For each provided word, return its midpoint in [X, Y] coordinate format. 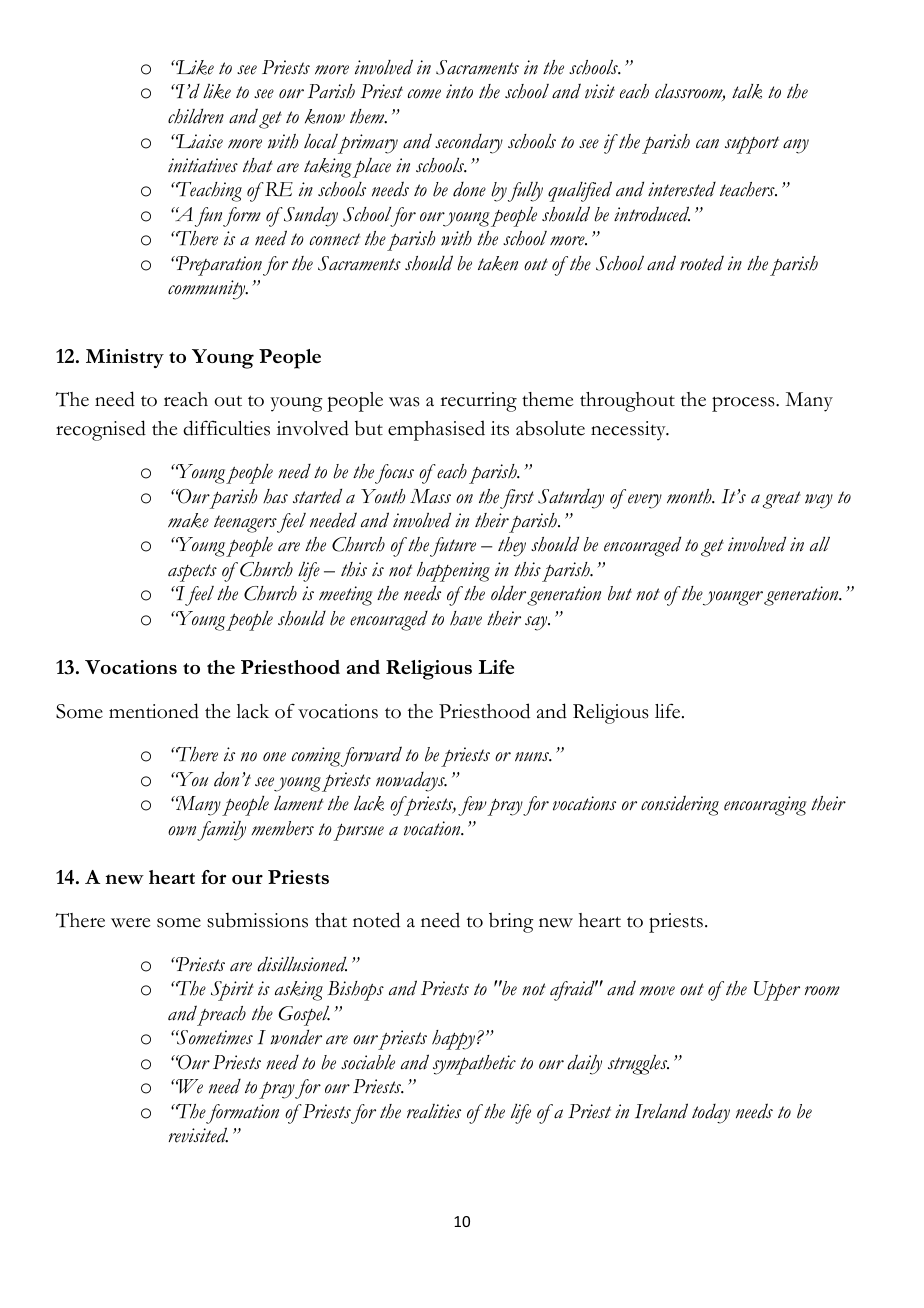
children [196, 116]
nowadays [411, 782]
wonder [296, 1037]
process [744, 404]
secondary [469, 144]
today [711, 1114]
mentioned [154, 711]
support [752, 145]
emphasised [436, 430]
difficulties [226, 428]
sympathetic [474, 1065]
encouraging [765, 806]
